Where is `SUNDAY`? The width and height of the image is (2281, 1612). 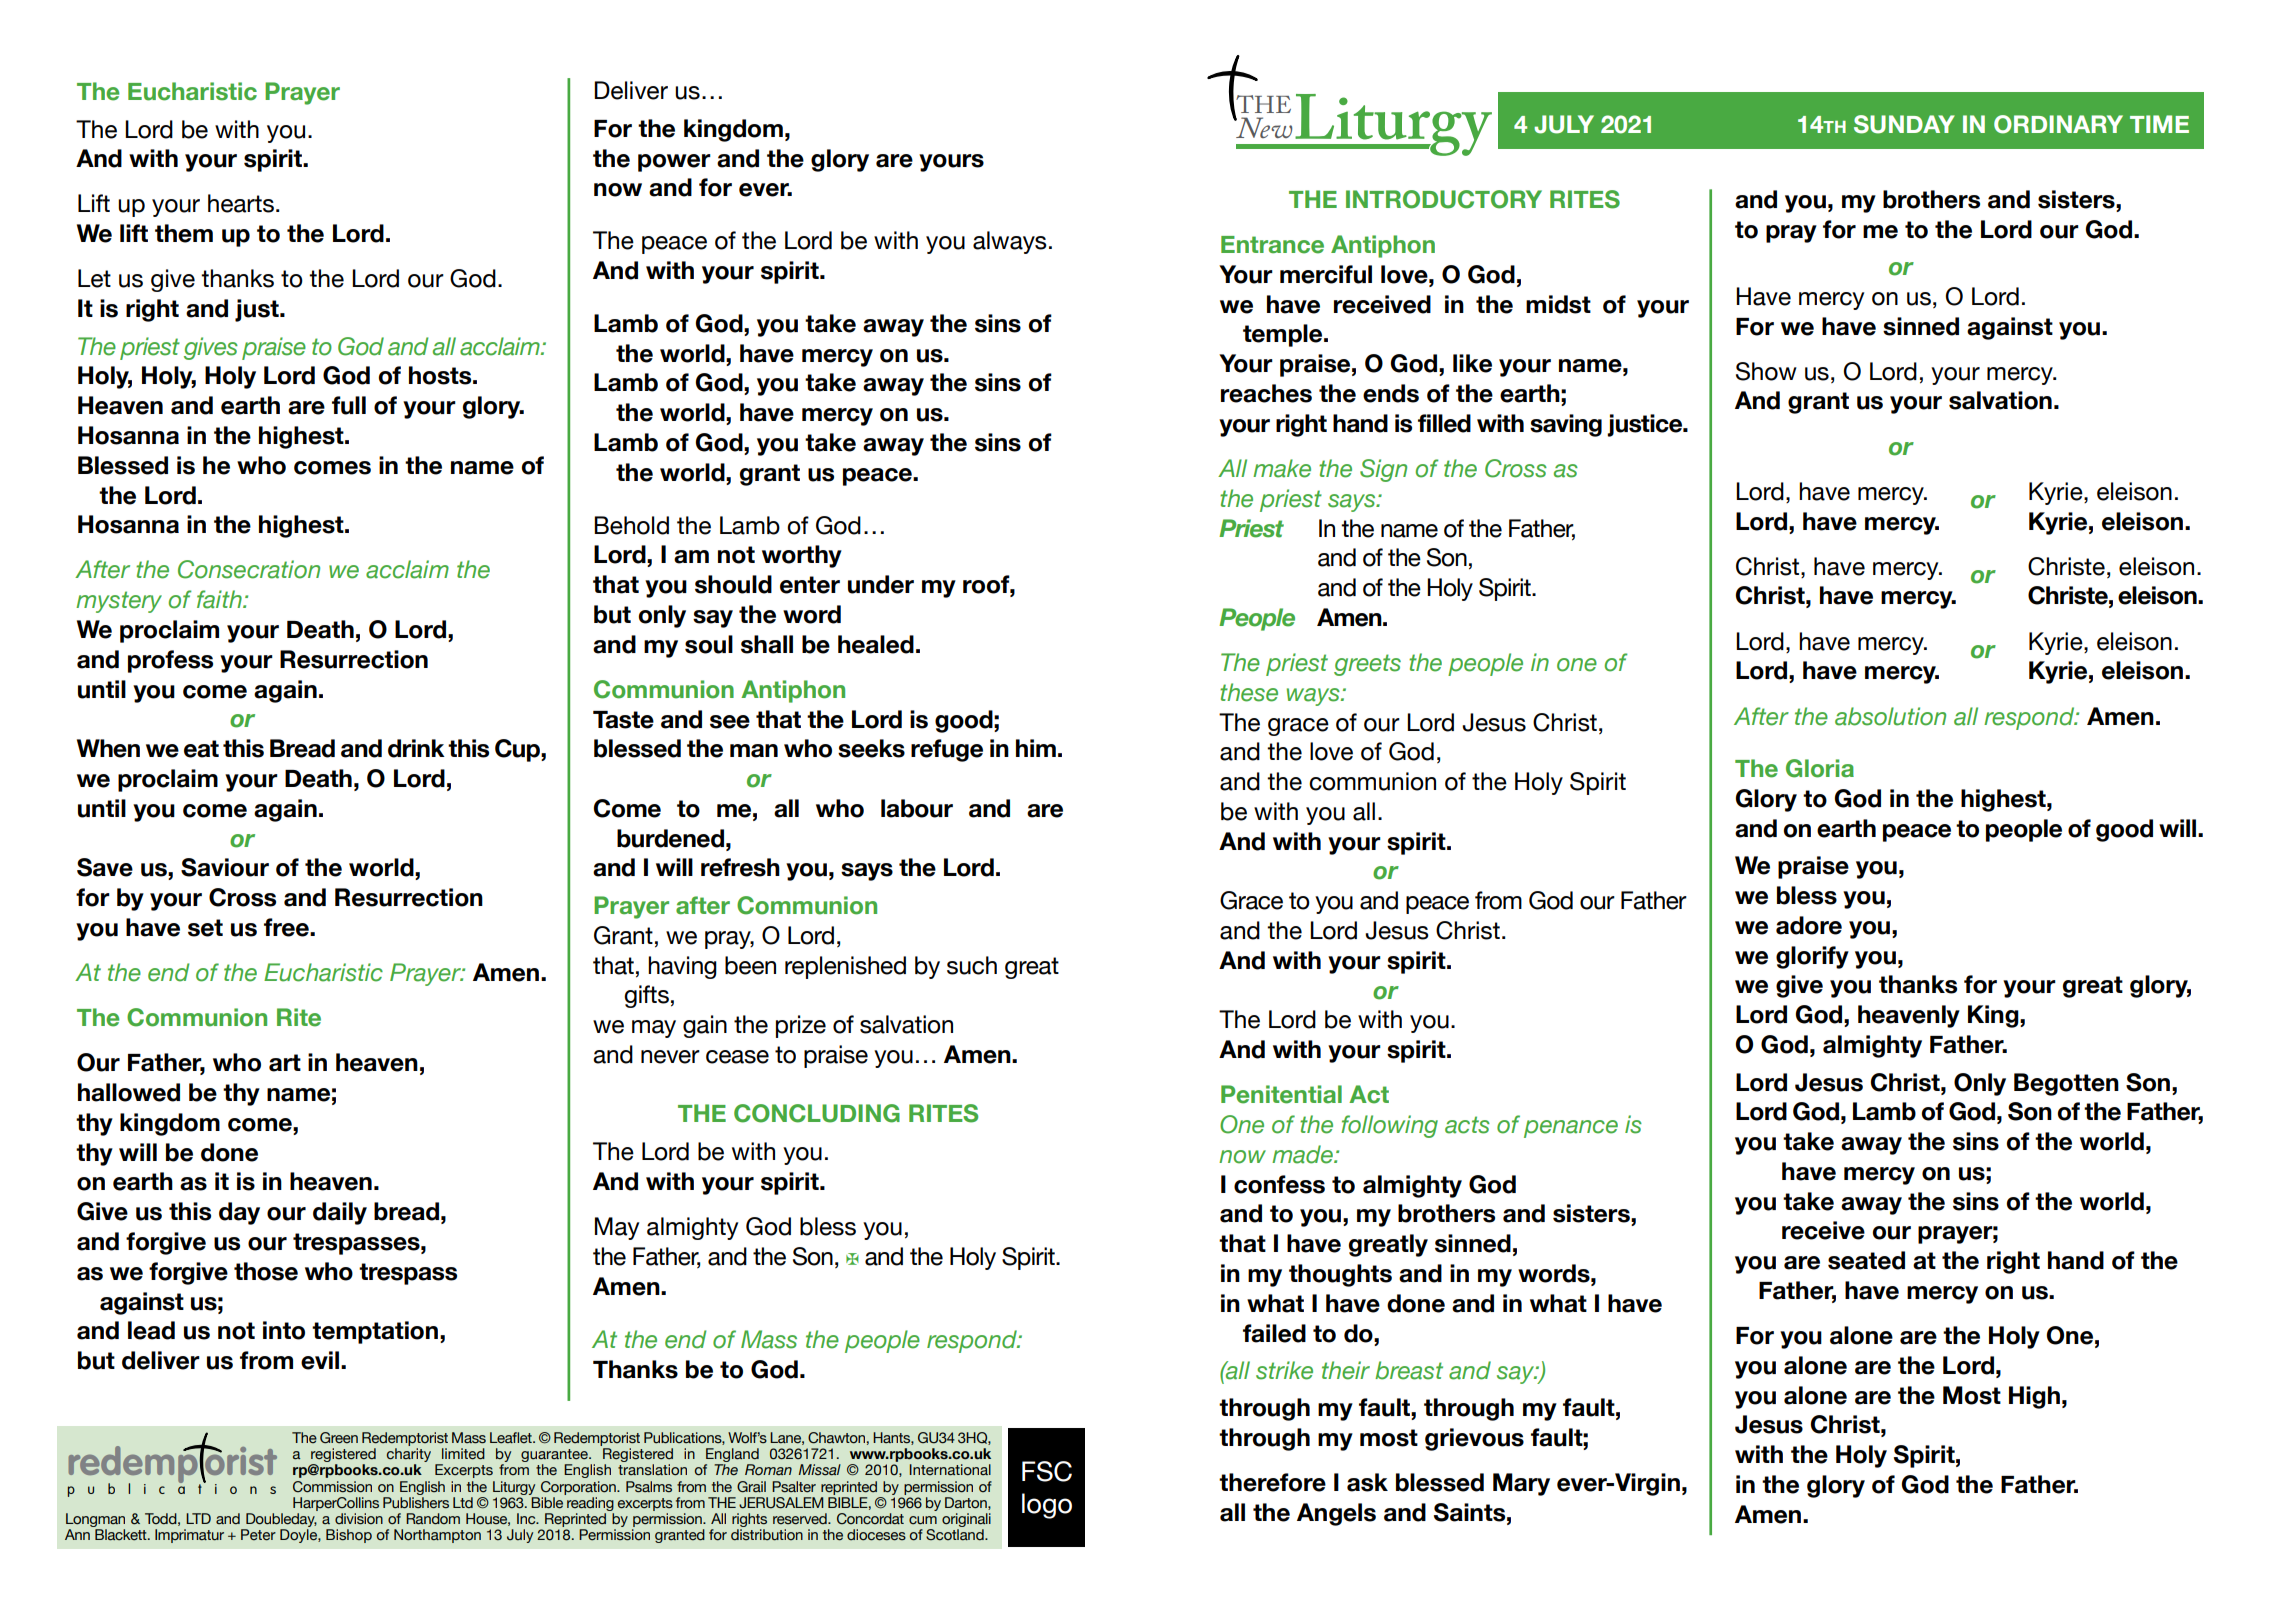
SUNDAY is located at coordinates (1904, 124).
